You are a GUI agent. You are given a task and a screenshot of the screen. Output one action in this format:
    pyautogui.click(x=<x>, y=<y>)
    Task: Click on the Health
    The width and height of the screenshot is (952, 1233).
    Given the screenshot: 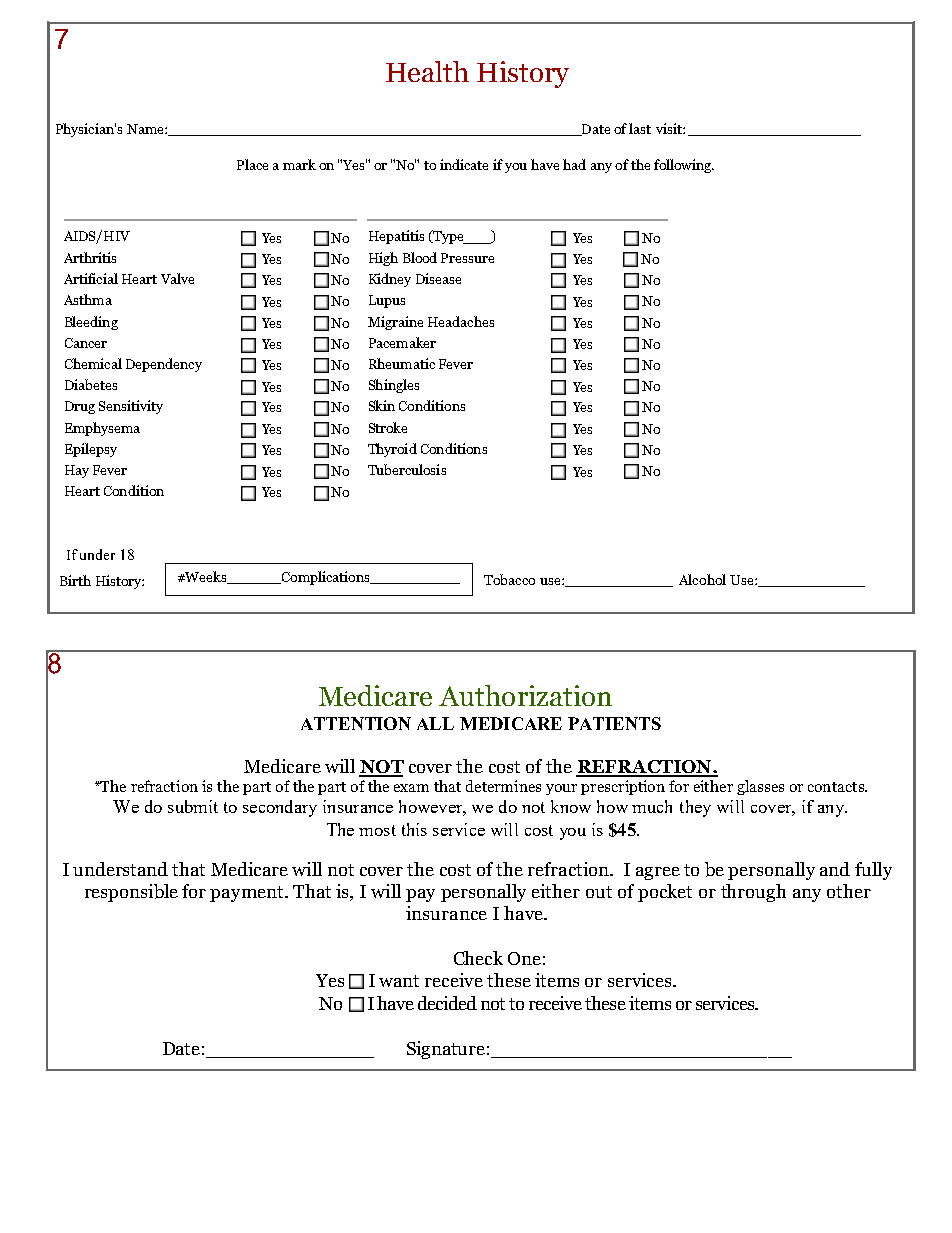 What is the action you would take?
    pyautogui.click(x=427, y=71)
